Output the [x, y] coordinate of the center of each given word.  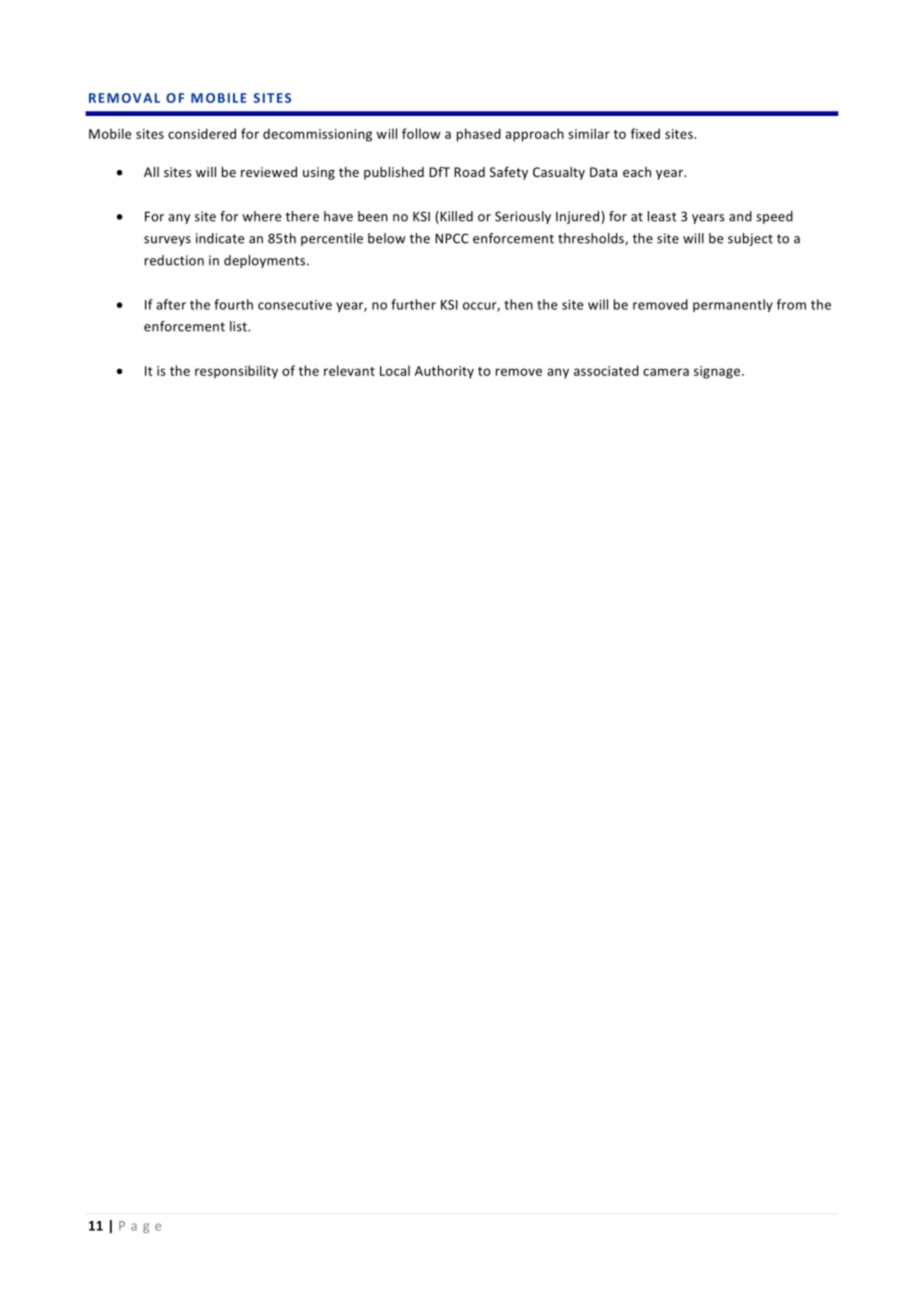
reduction [174, 260]
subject [750, 239]
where [261, 216]
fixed [645, 133]
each [637, 172]
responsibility [236, 372]
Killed [455, 217]
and [740, 216]
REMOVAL [124, 98]
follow [421, 133]
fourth [233, 304]
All [151, 172]
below [387, 238]
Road [469, 172]
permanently [733, 305]
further [413, 304]
